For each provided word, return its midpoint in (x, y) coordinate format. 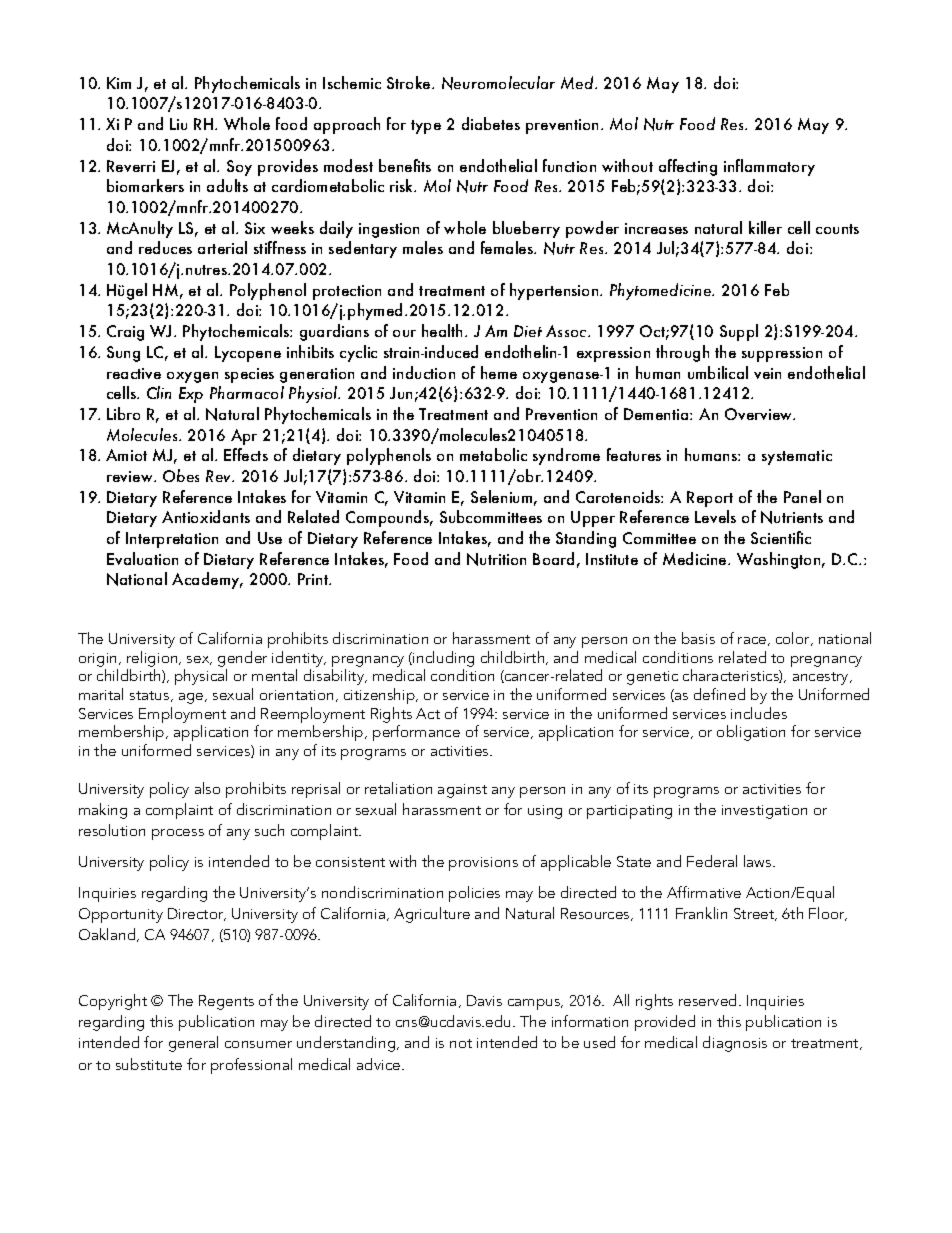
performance (416, 733)
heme (499, 372)
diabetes (491, 123)
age (192, 698)
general (193, 1044)
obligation (751, 733)
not (461, 1043)
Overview (760, 414)
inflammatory (769, 167)
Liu (178, 124)
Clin (159, 392)
